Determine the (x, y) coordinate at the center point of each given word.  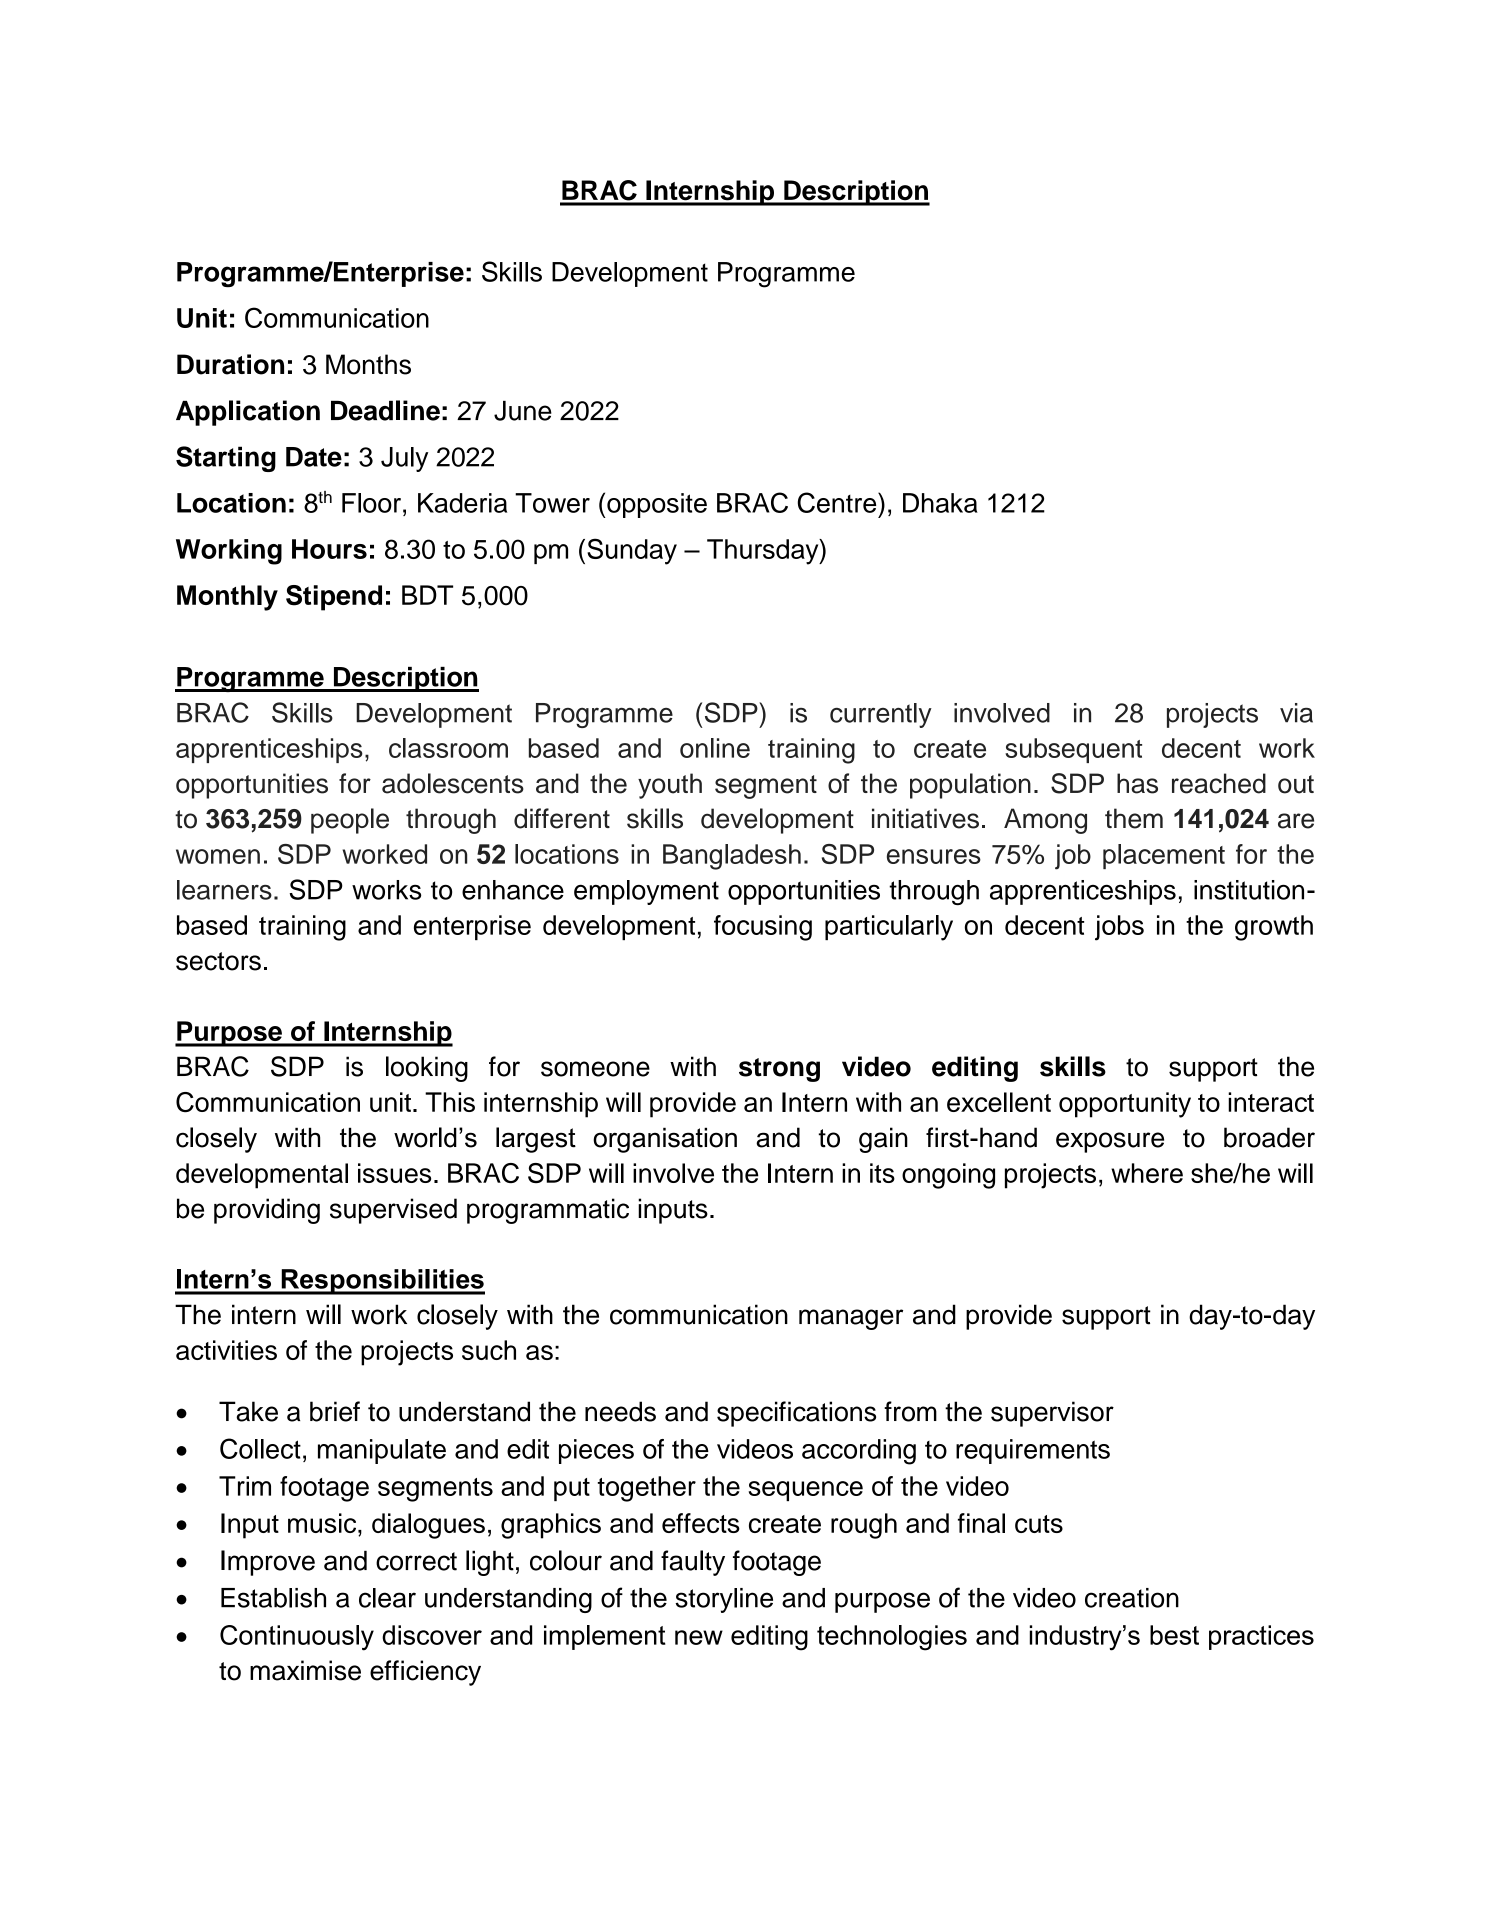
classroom (448, 748)
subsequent (1073, 750)
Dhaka (940, 503)
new (699, 1637)
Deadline (385, 410)
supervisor (1052, 1414)
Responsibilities (382, 1282)
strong (779, 1070)
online (715, 748)
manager (851, 1319)
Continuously (297, 1638)
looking (427, 1069)
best (1174, 1635)
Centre (838, 502)
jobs (1119, 928)
